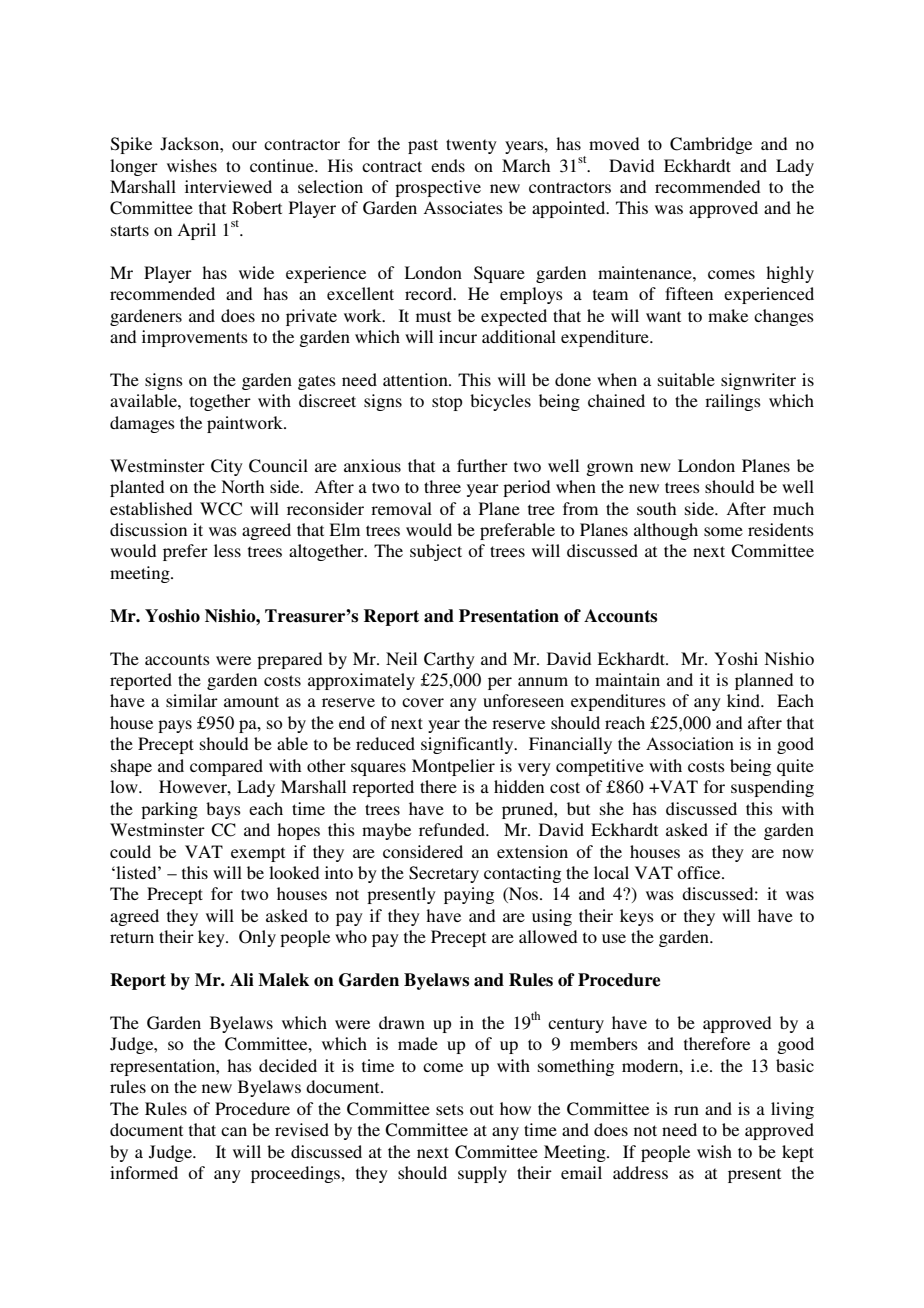 The image size is (924, 1308). What do you see at coordinates (733, 402) in the screenshot?
I see `railings` at bounding box center [733, 402].
